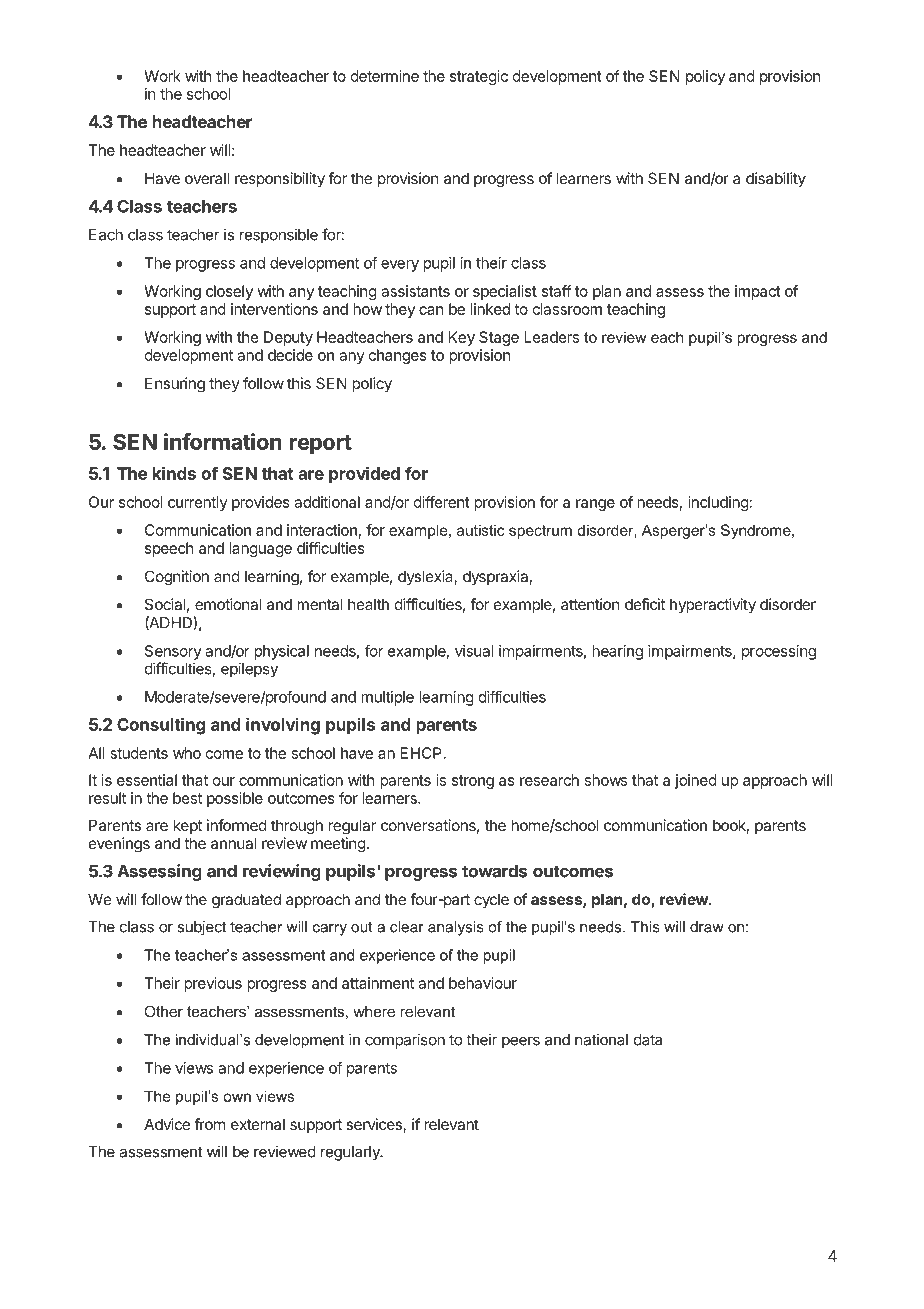 The height and width of the image is (1309, 924). Describe the element at coordinates (479, 77) in the image. I see `strategic` at that location.
